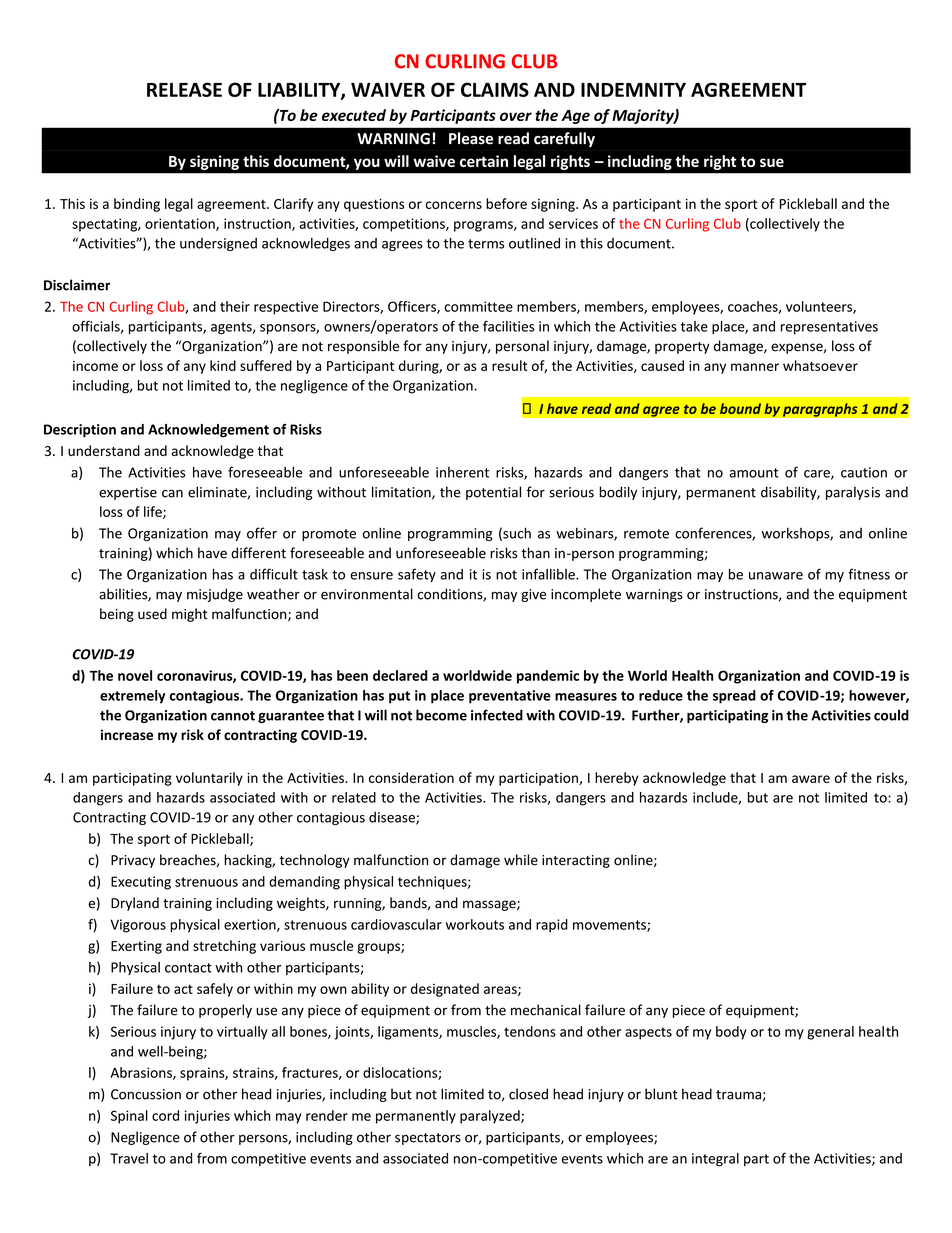 This document has height=1233, width=952. I want to click on movements, so click(610, 926).
